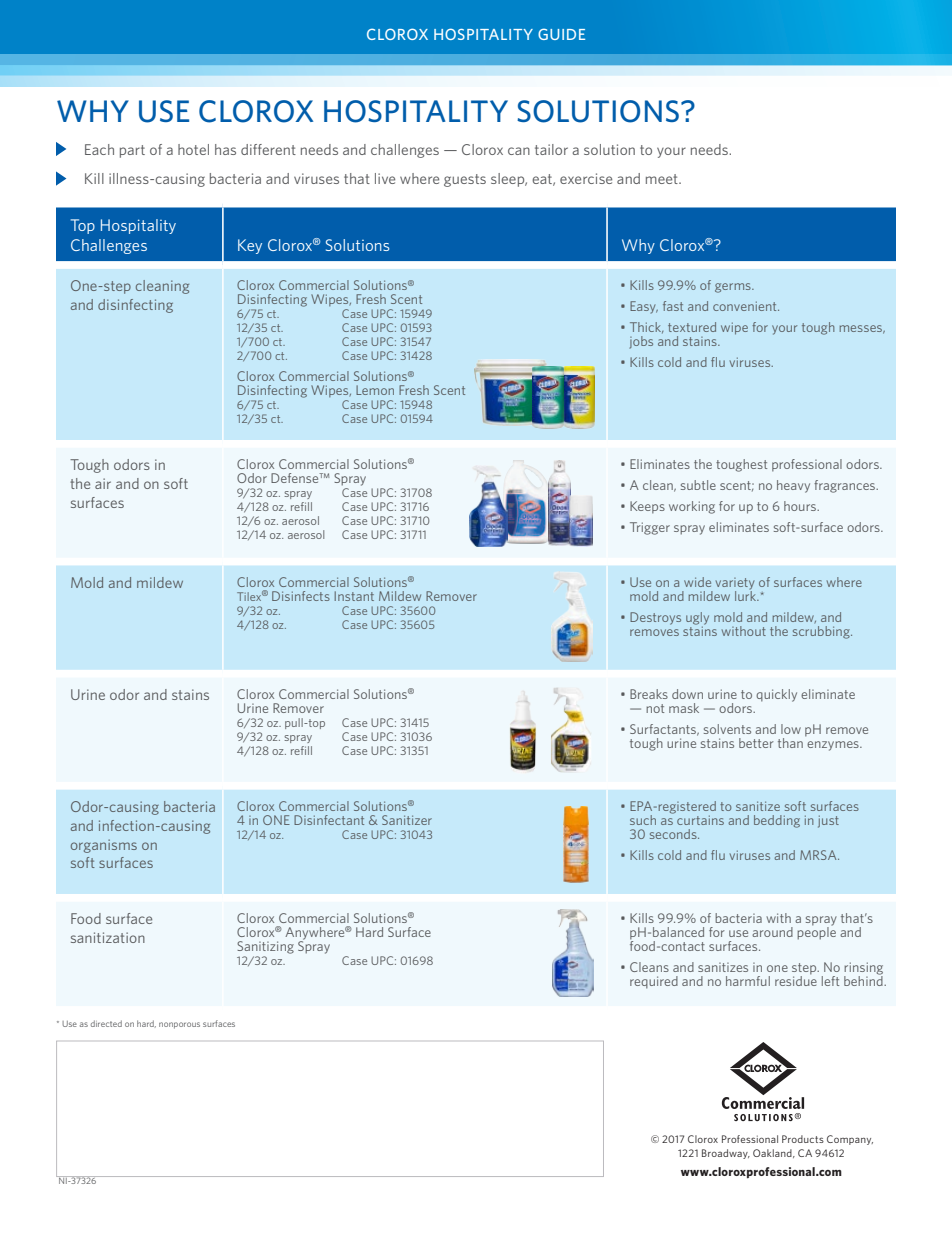 This page has height=1233, width=952. Describe the element at coordinates (793, 486) in the page. I see `heavy` at that location.
